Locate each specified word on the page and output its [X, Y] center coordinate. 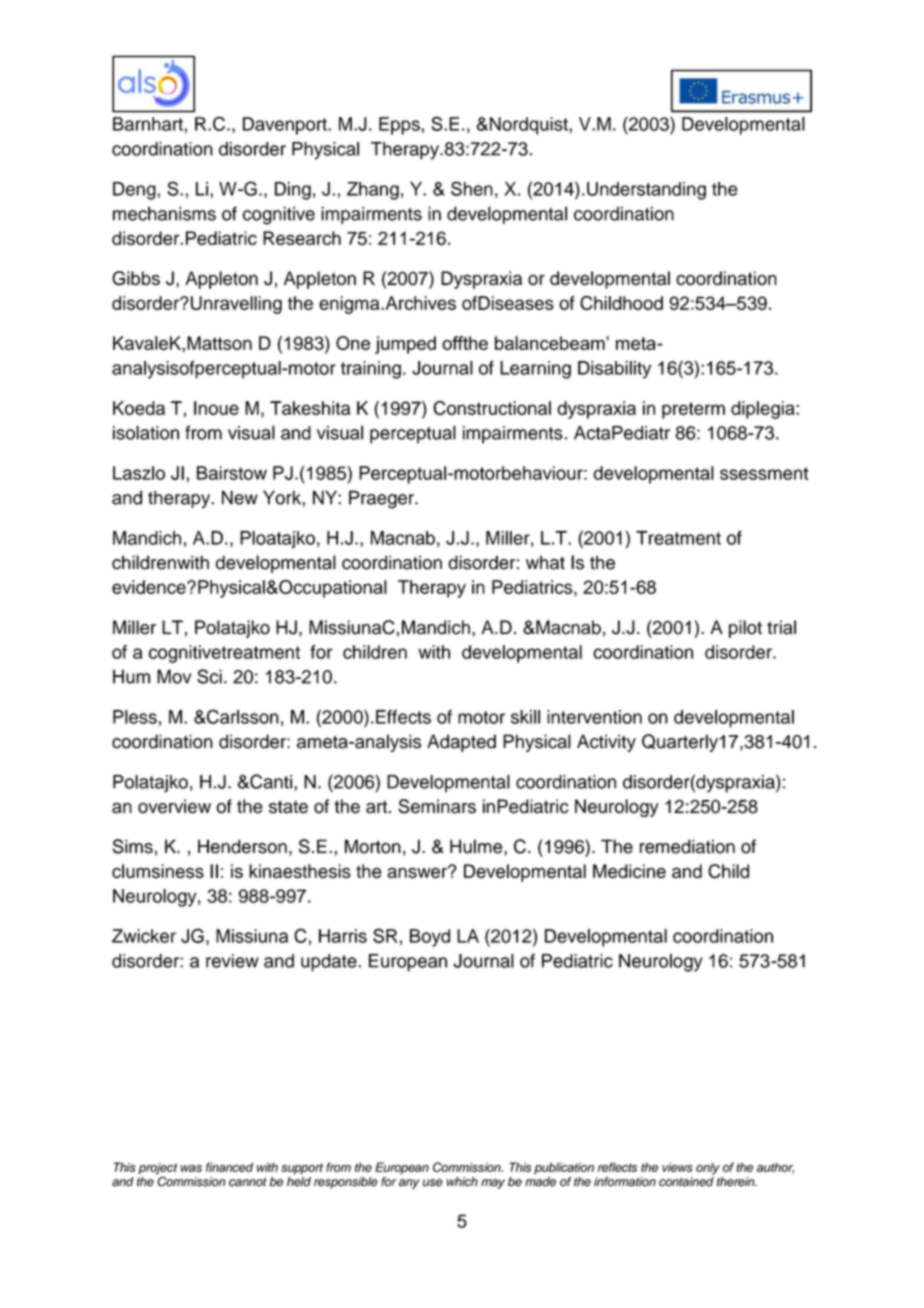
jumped [405, 345]
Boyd [430, 938]
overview [174, 806]
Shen [472, 188]
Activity [606, 743]
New [240, 497]
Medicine [629, 871]
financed [229, 1167]
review [232, 961]
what [545, 562]
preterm [693, 410]
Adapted [461, 743]
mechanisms [164, 213]
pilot [745, 629]
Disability [614, 370]
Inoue [216, 408]
